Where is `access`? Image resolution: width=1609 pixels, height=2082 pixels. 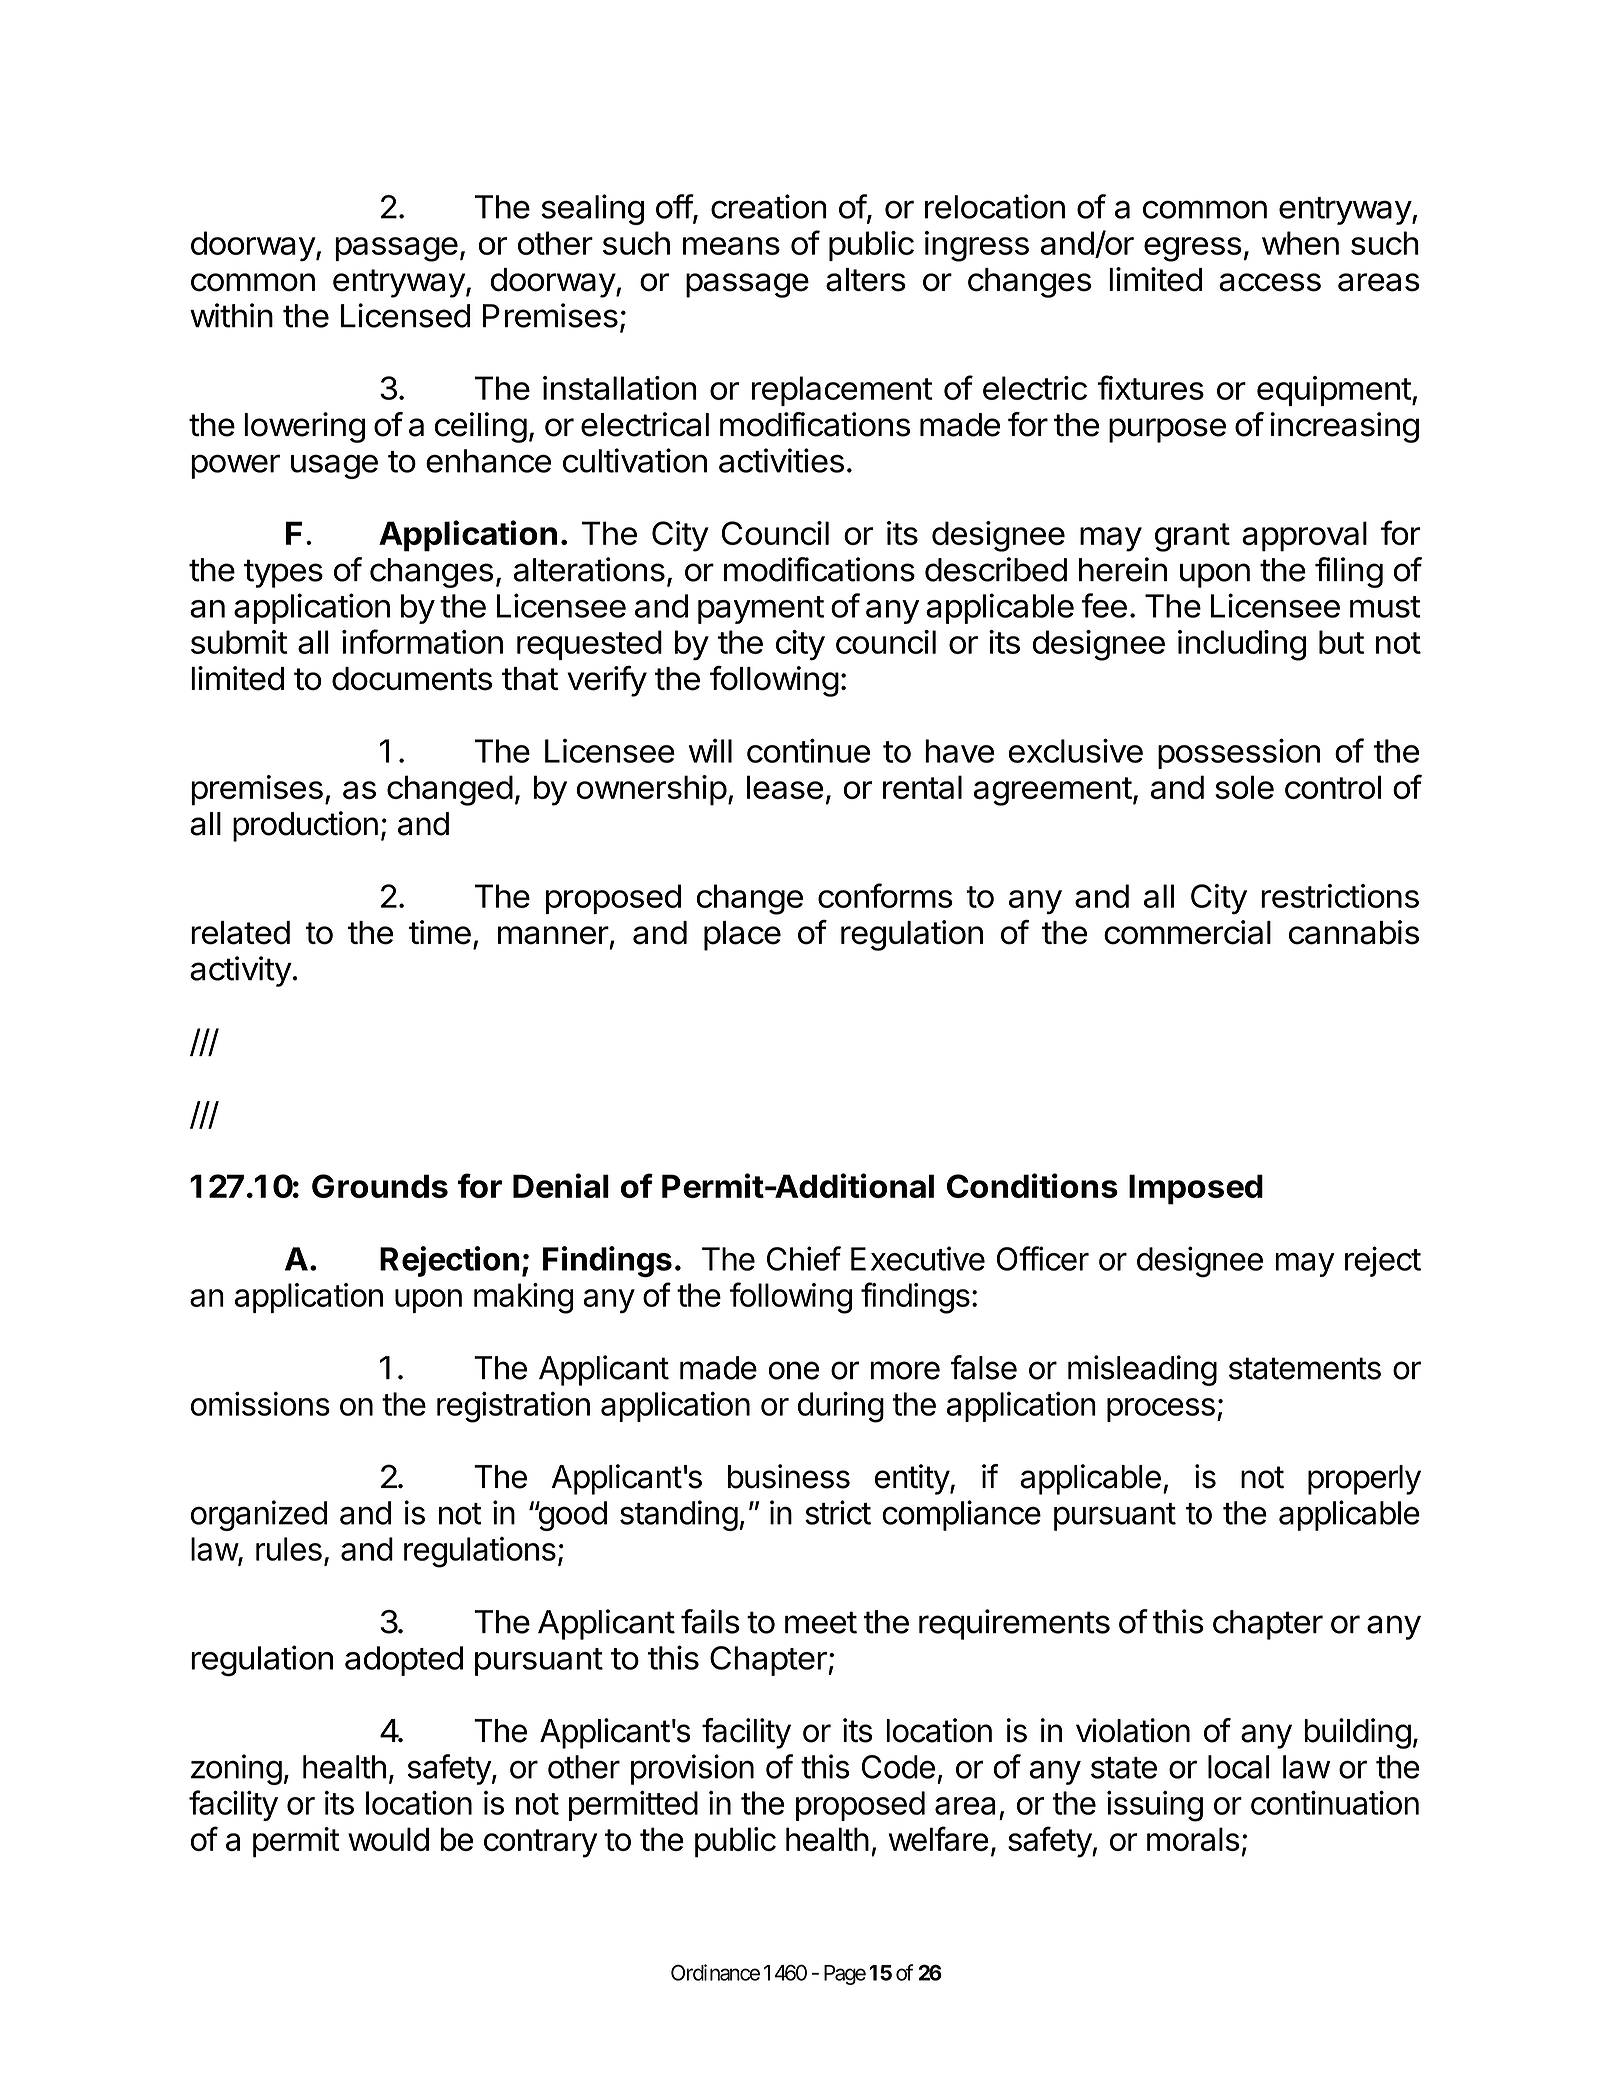
access is located at coordinates (1270, 282).
